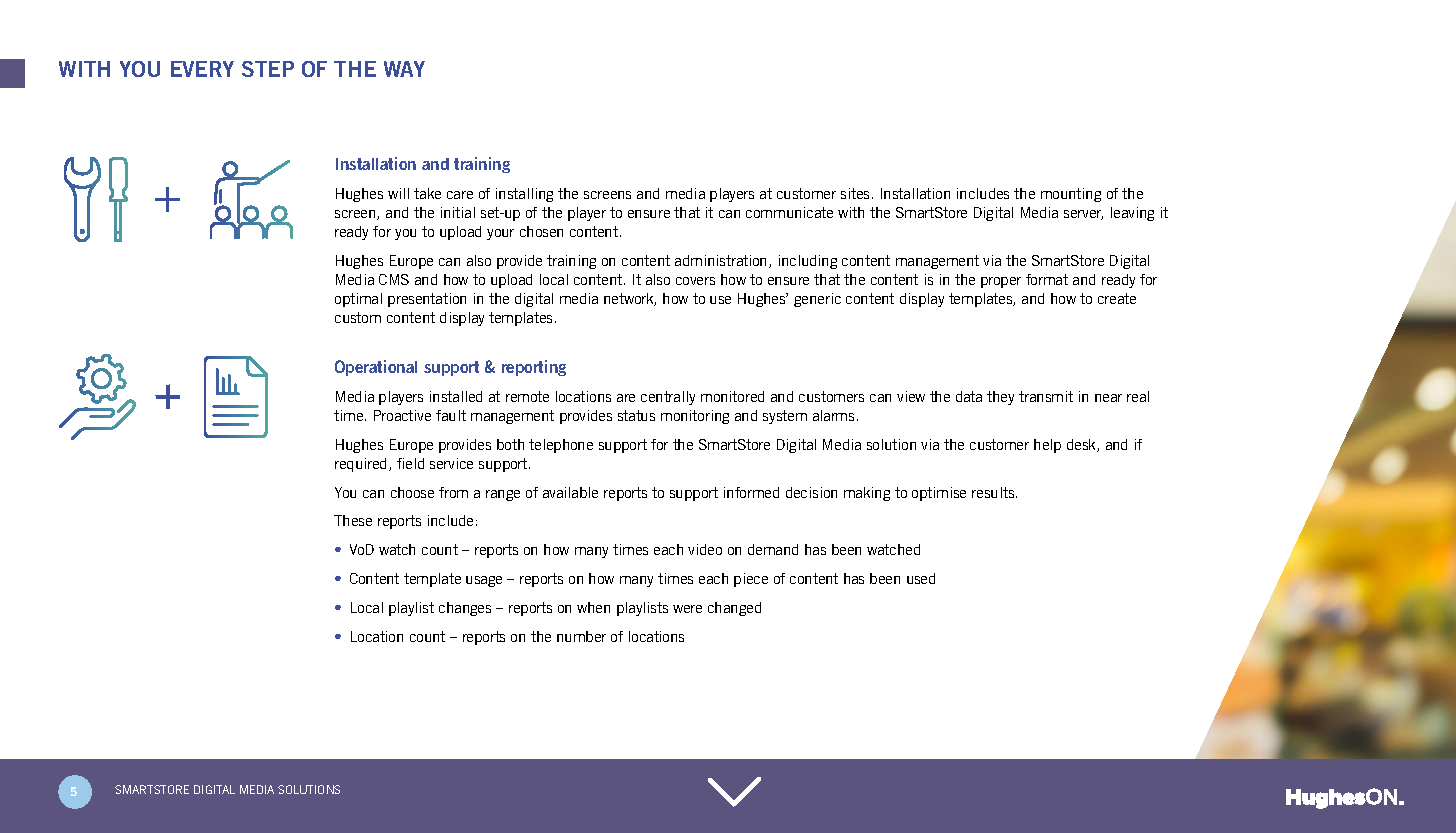  I want to click on were, so click(687, 609).
